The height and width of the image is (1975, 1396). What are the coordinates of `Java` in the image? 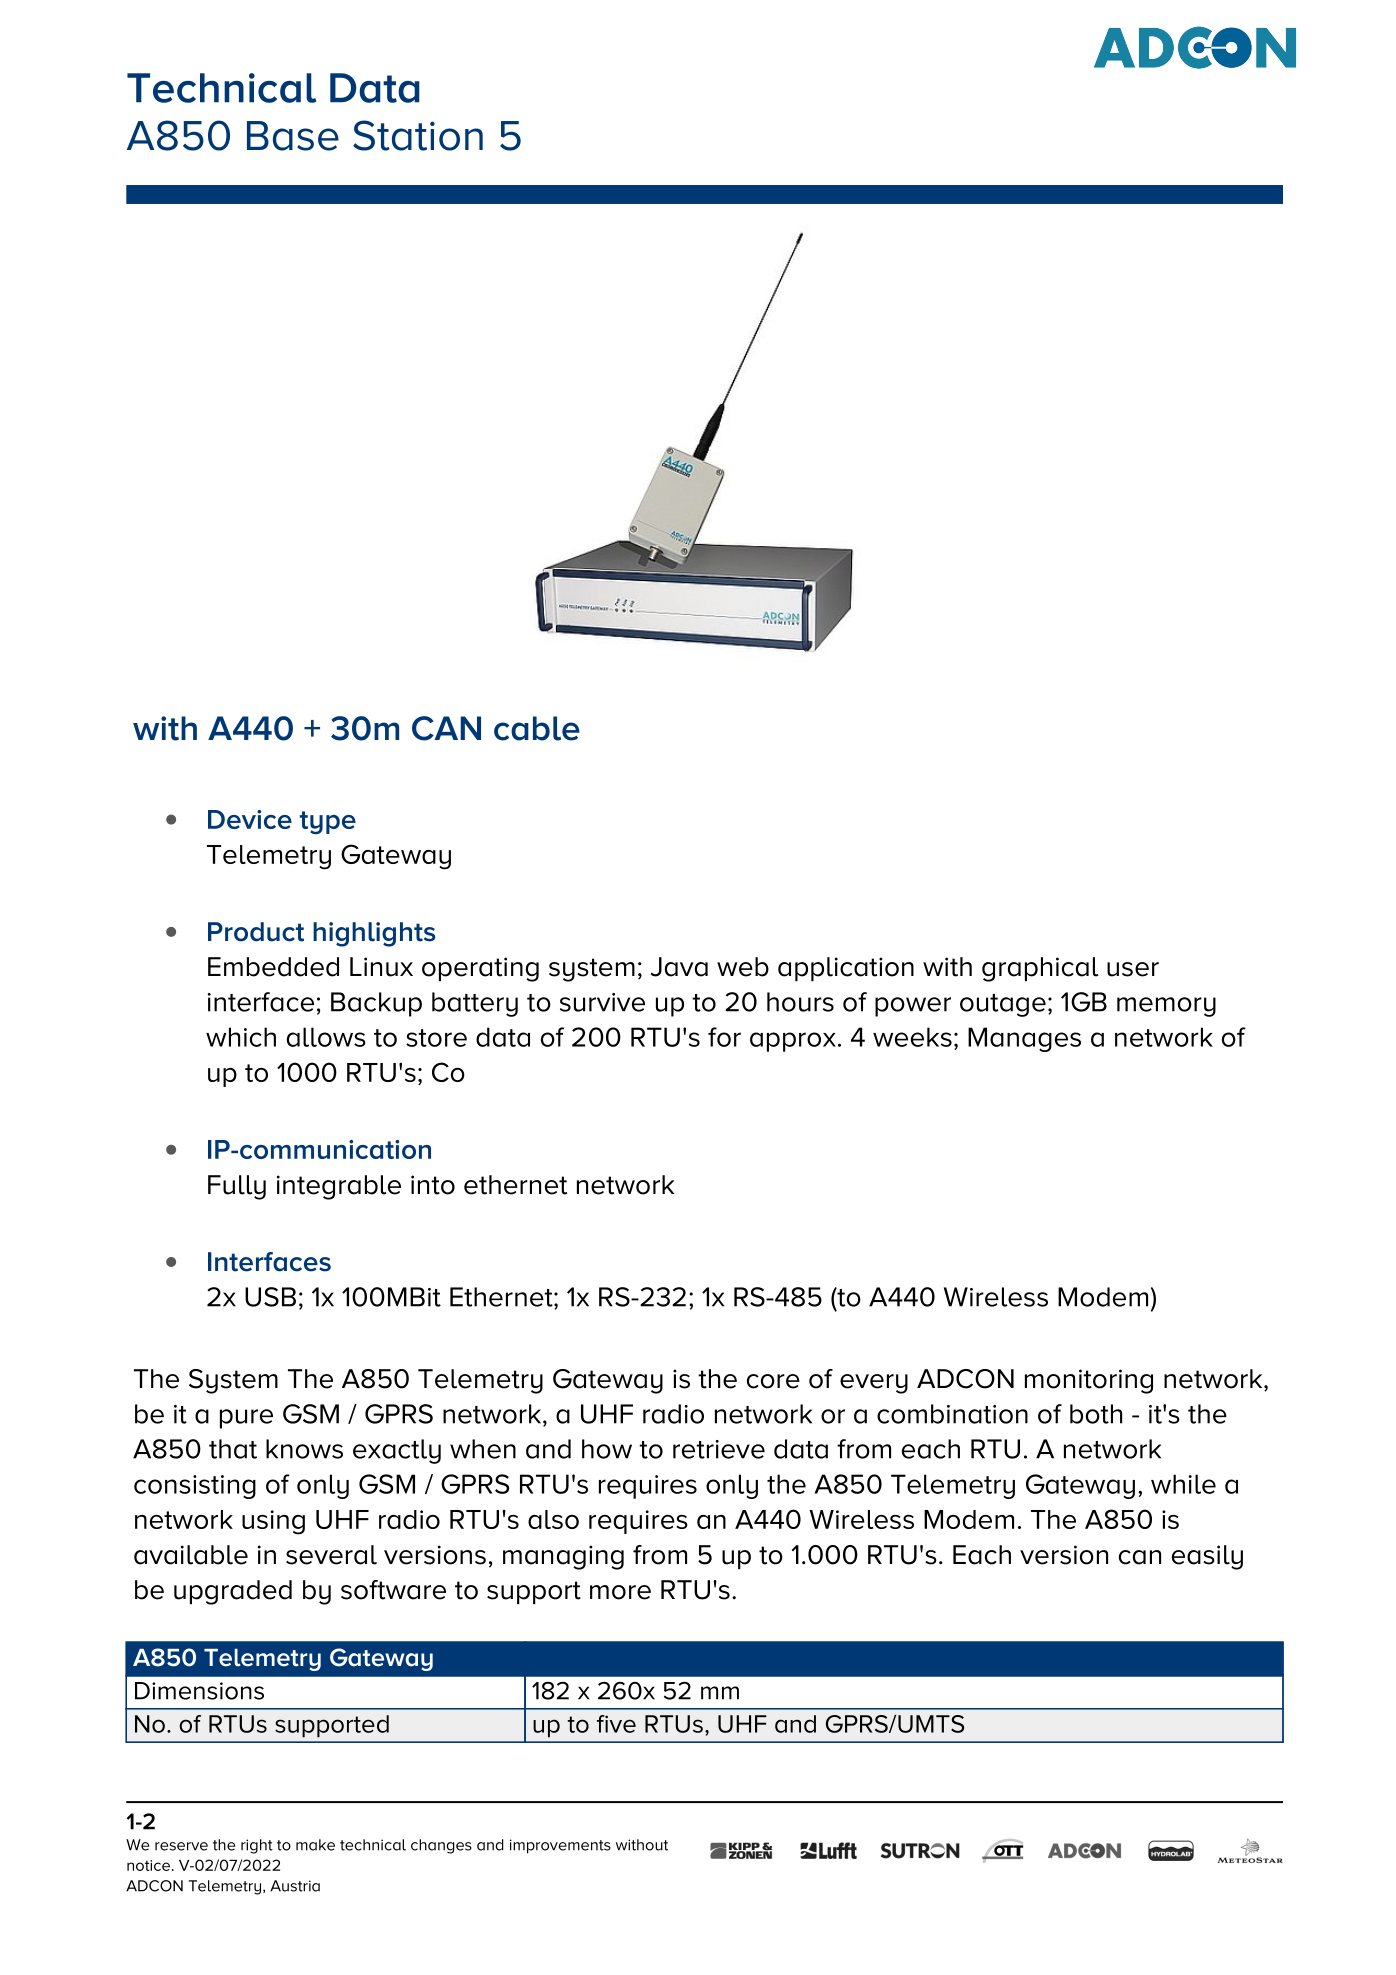 It's located at (679, 967).
